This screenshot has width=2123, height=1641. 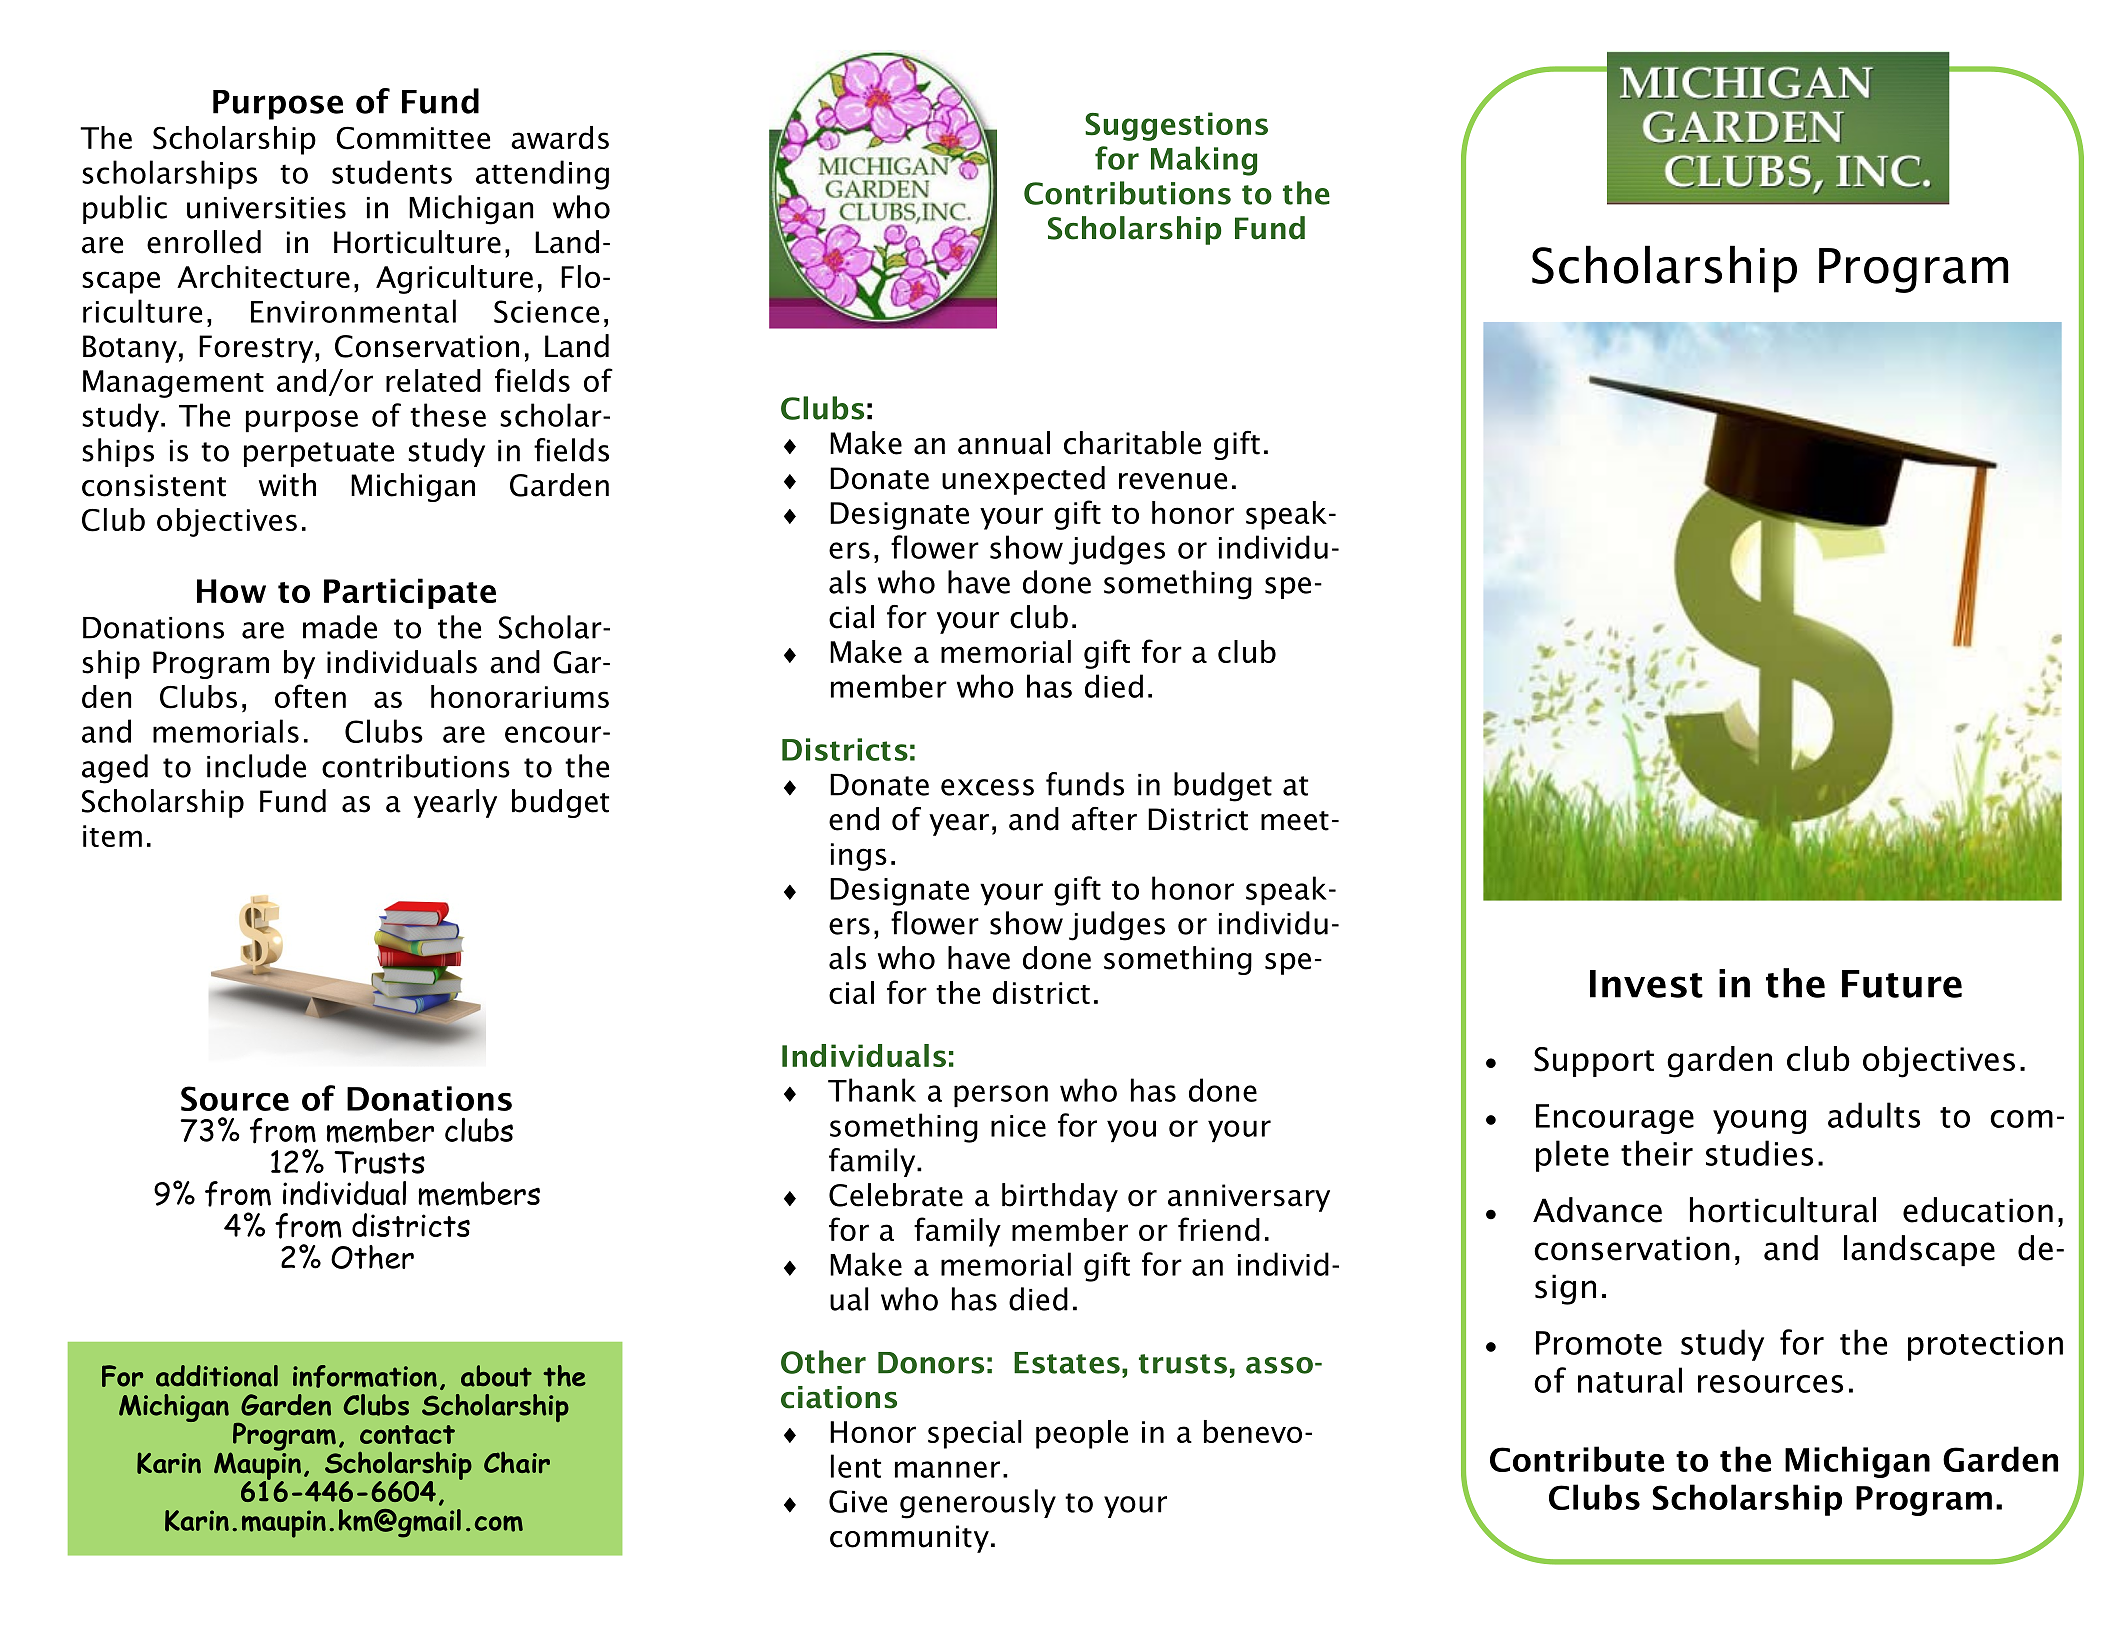 I want to click on studies, so click(x=1759, y=1153).
